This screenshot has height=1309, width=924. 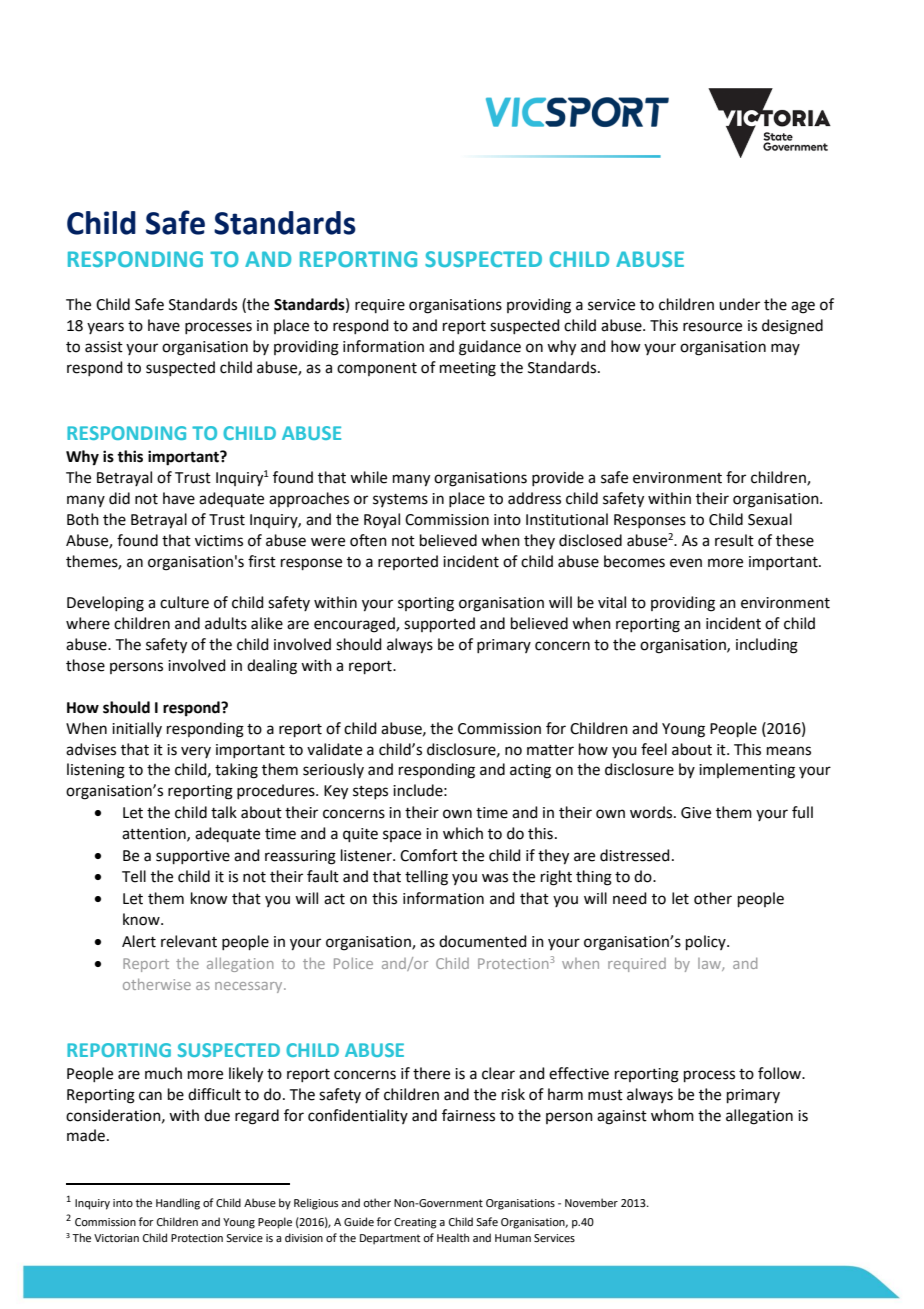 I want to click on Comfort, so click(x=429, y=855).
